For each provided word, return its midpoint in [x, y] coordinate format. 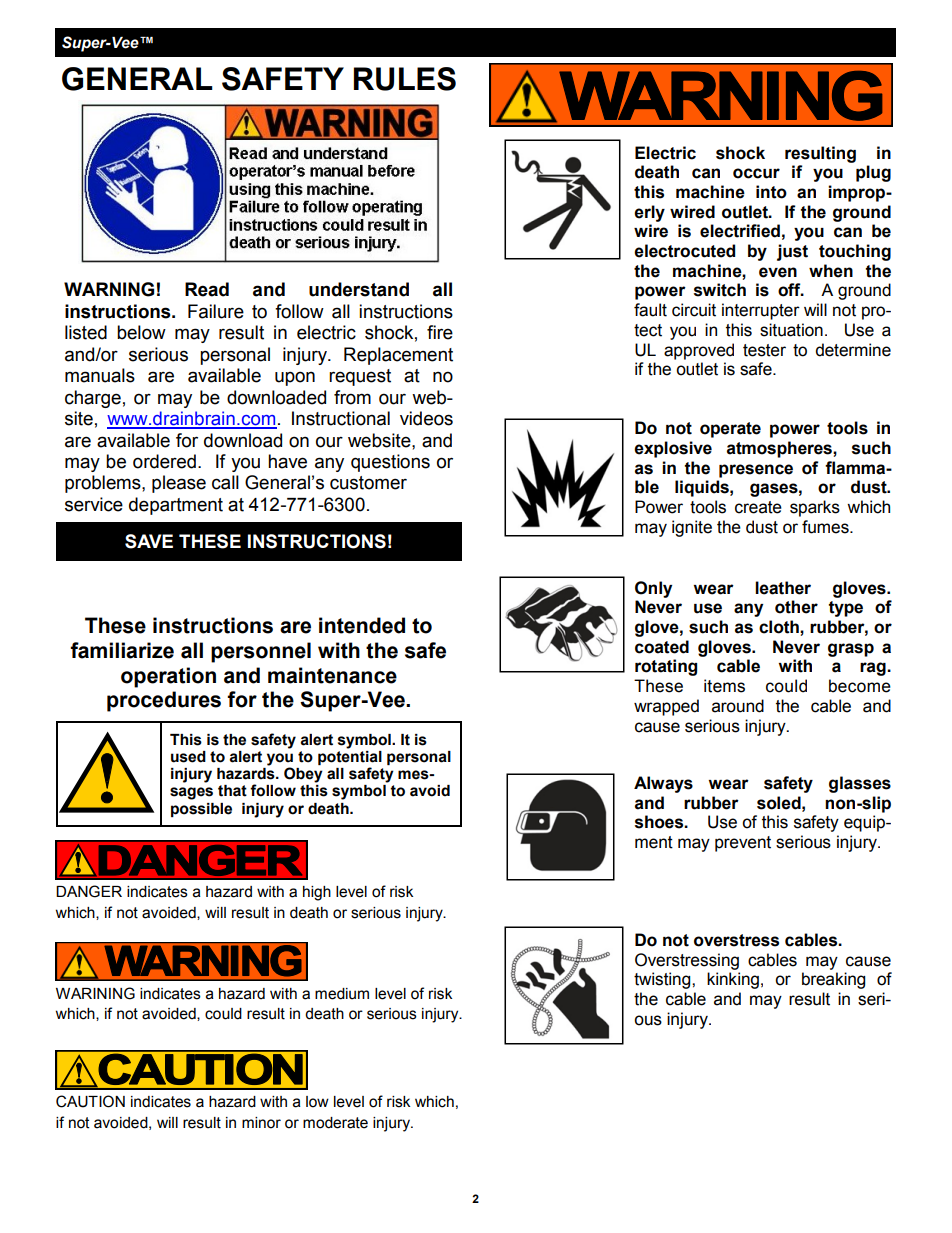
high [317, 893]
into [771, 192]
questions [390, 463]
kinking [733, 980]
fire [440, 332]
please [179, 484]
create [758, 507]
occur [756, 173]
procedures [164, 701]
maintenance [332, 675]
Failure [216, 311]
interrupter [761, 311]
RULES [405, 79]
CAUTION [90, 1101]
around [738, 706]
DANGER [89, 891]
